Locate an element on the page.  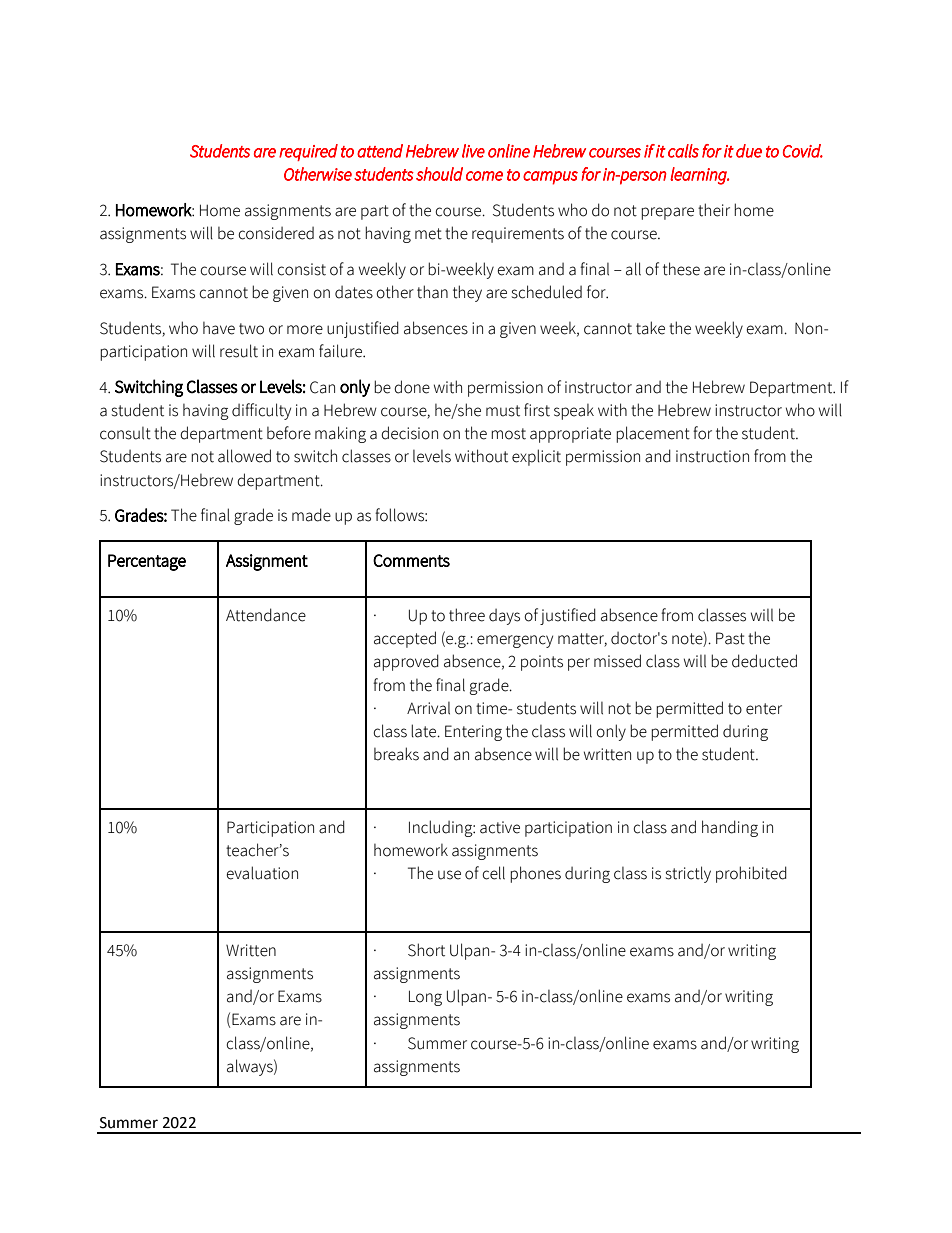
Percentage is located at coordinates (147, 562).
